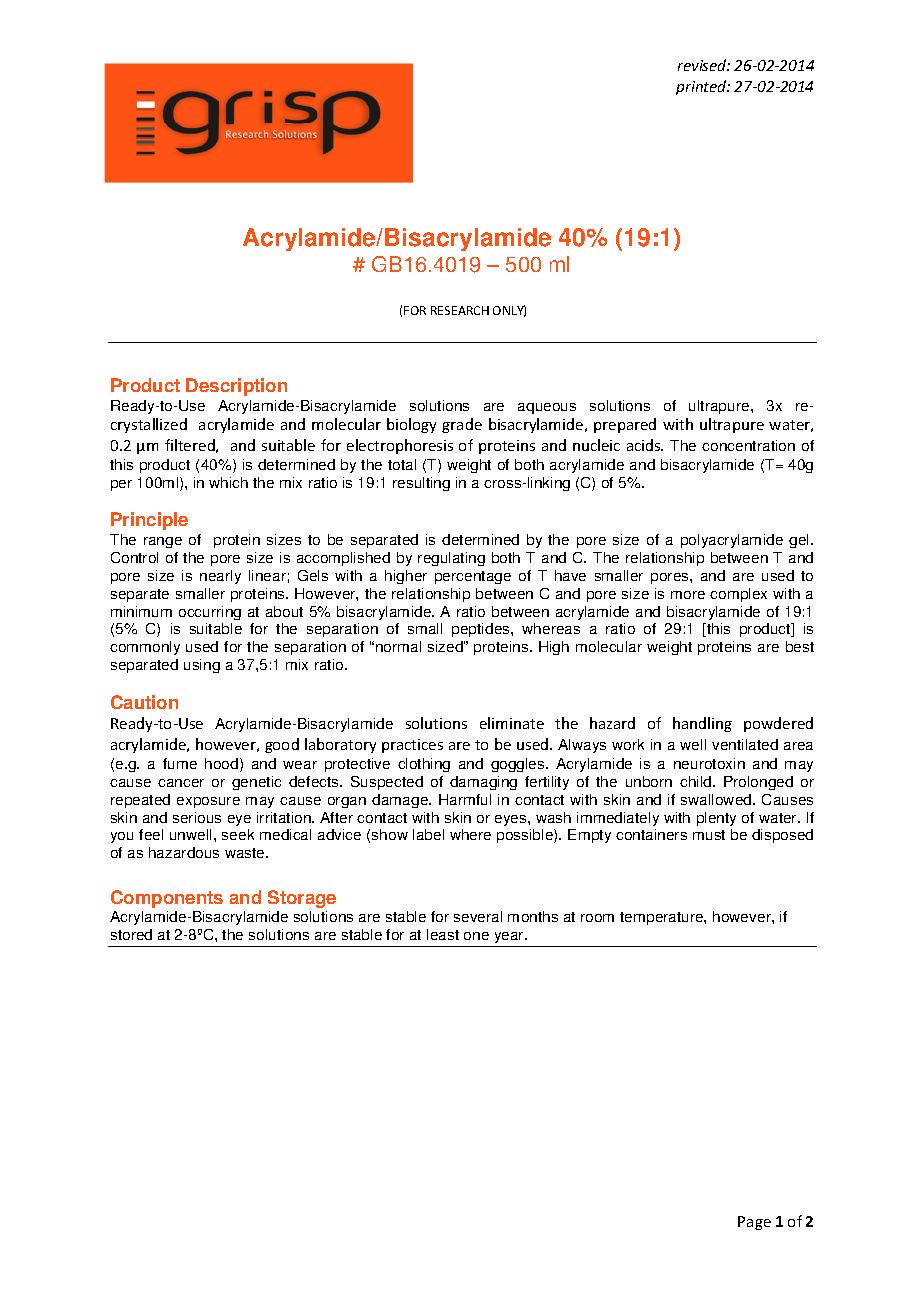  What do you see at coordinates (597, 918) in the document?
I see `room` at bounding box center [597, 918].
